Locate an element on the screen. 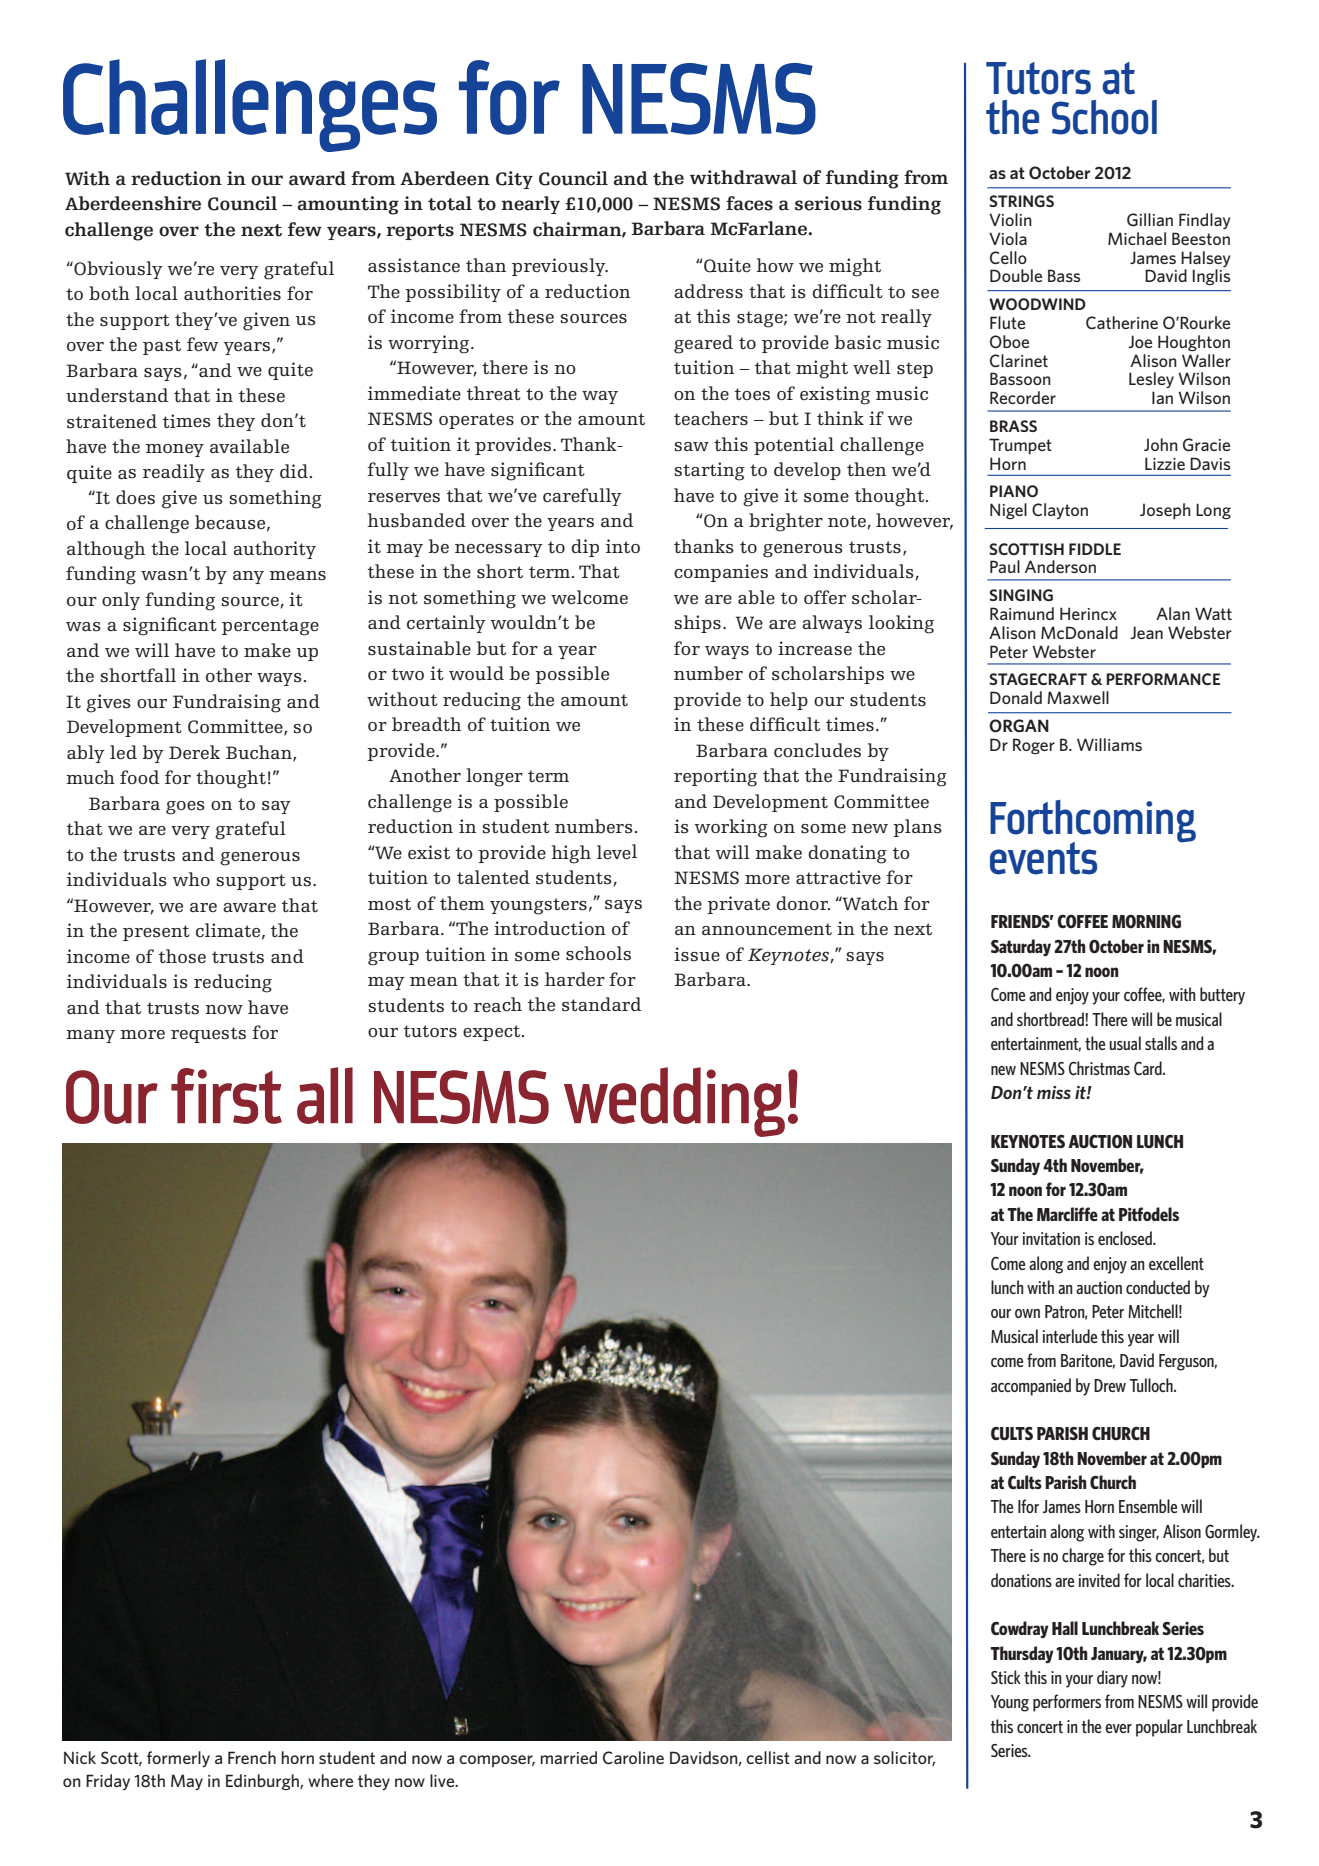 The height and width of the screenshot is (1866, 1319). authorities is located at coordinates (232, 293).
